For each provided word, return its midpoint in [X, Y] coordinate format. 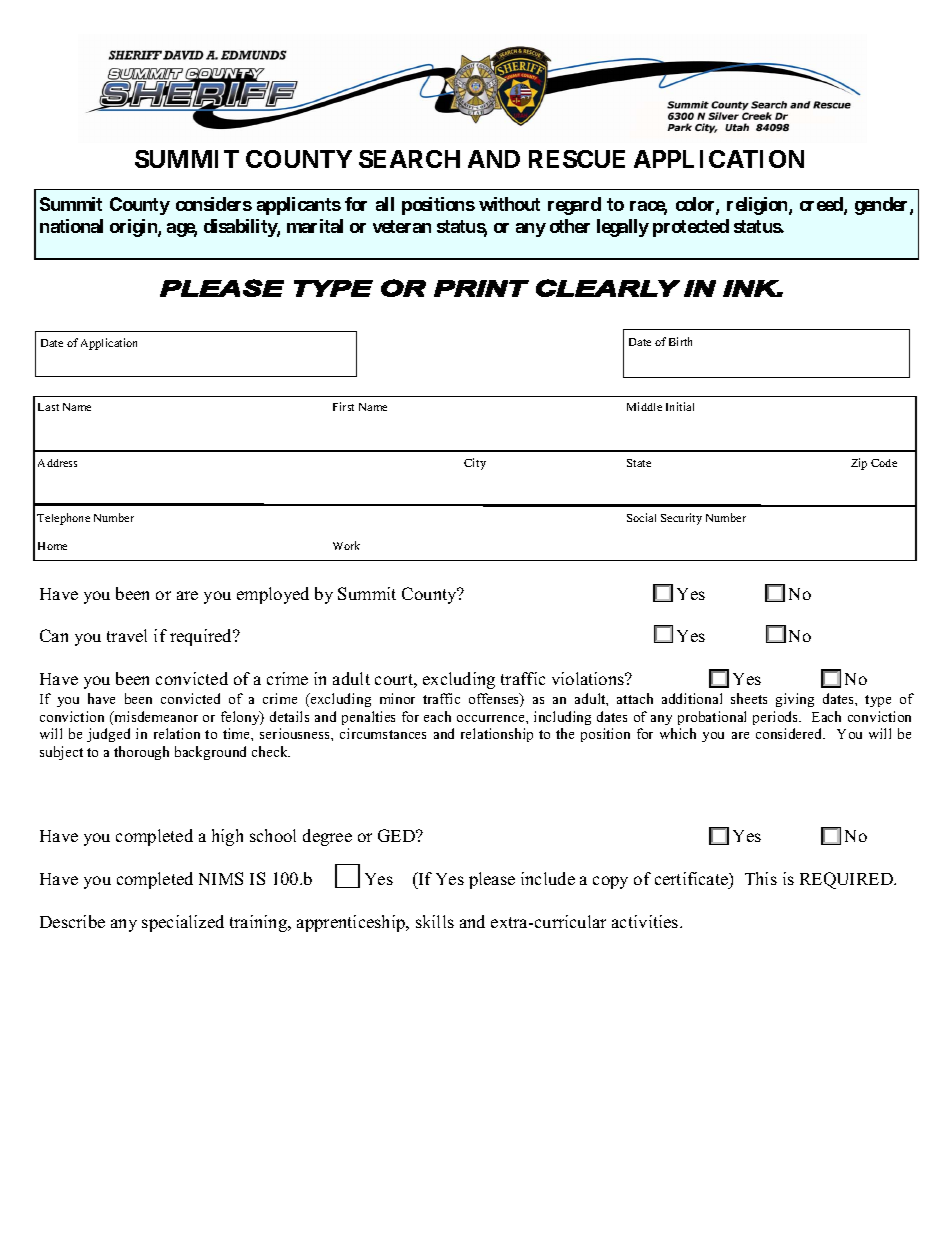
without [509, 204]
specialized [183, 923]
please [492, 880]
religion [758, 206]
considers [214, 204]
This [761, 878]
